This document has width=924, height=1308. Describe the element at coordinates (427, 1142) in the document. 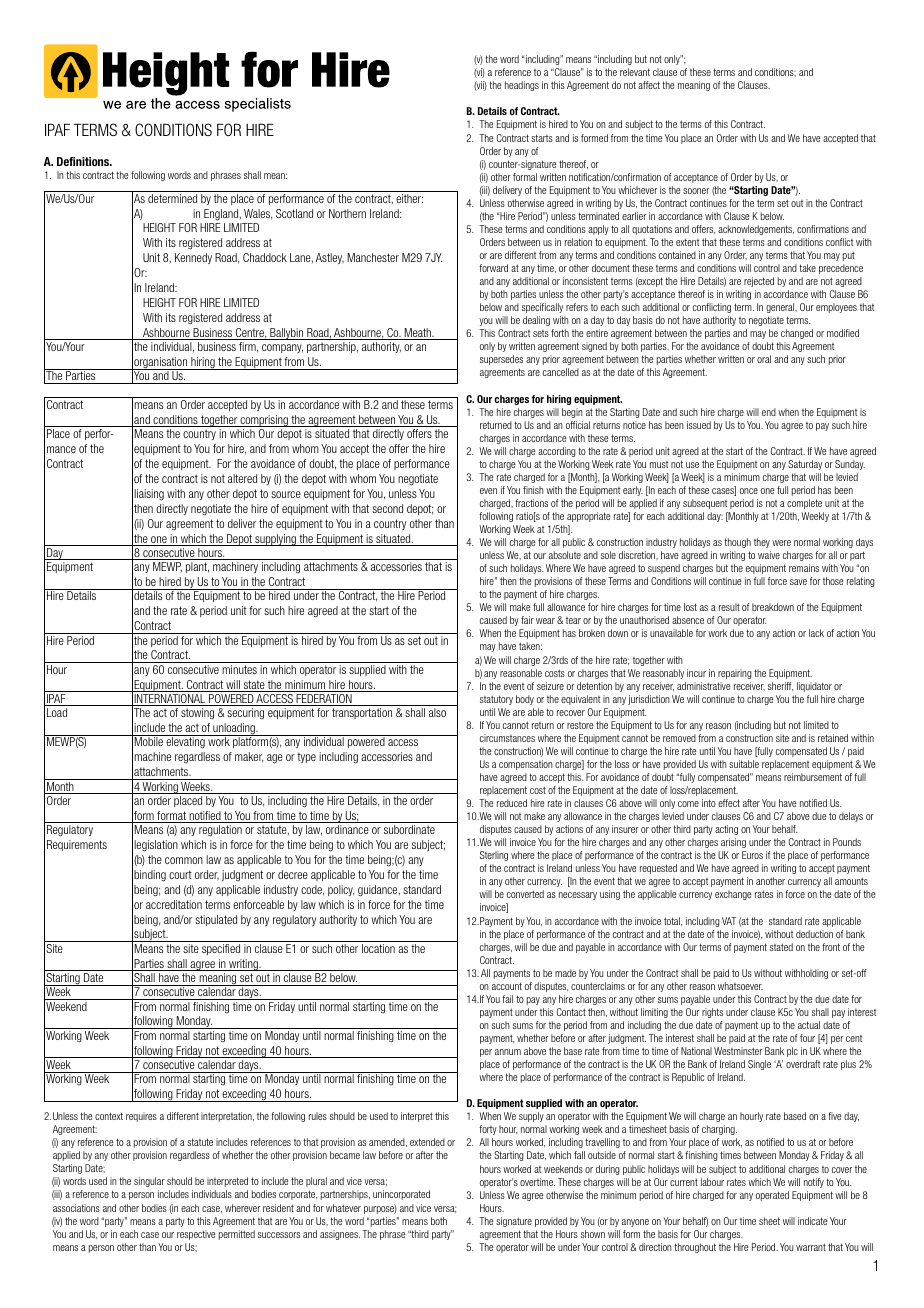

I see `extended` at that location.
